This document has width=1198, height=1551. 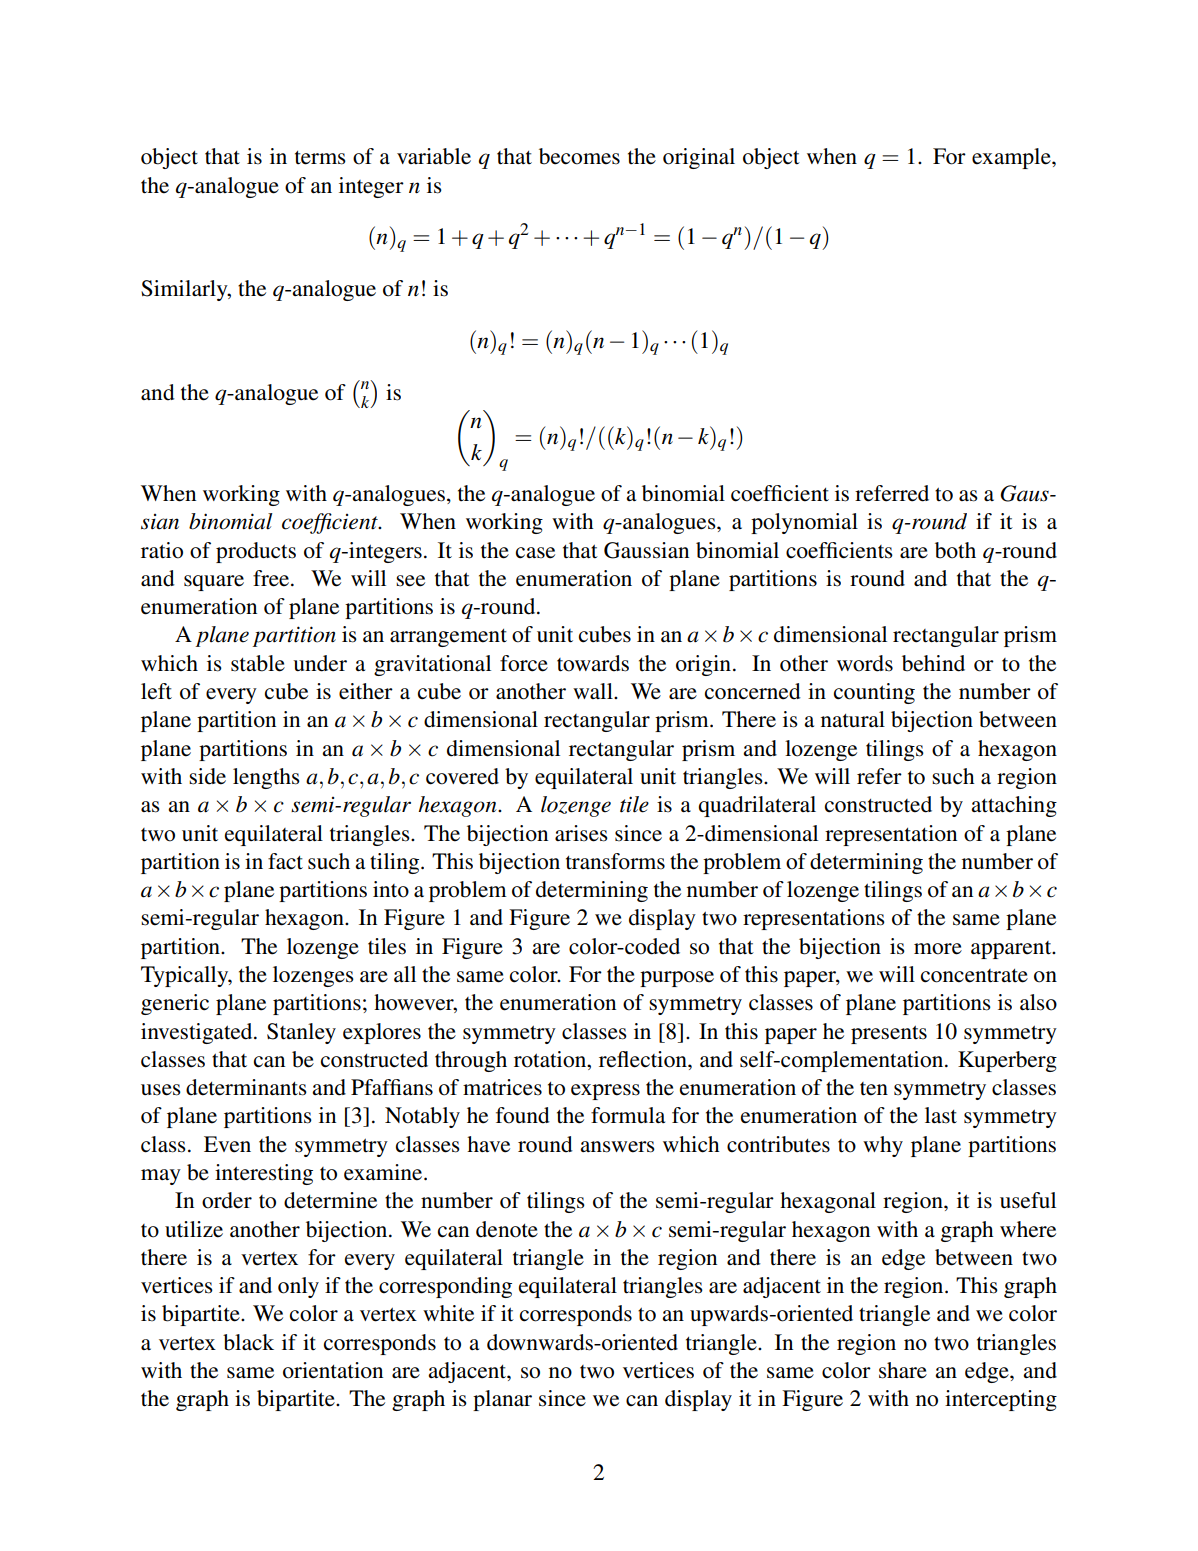 I want to click on black, so click(x=248, y=1342).
